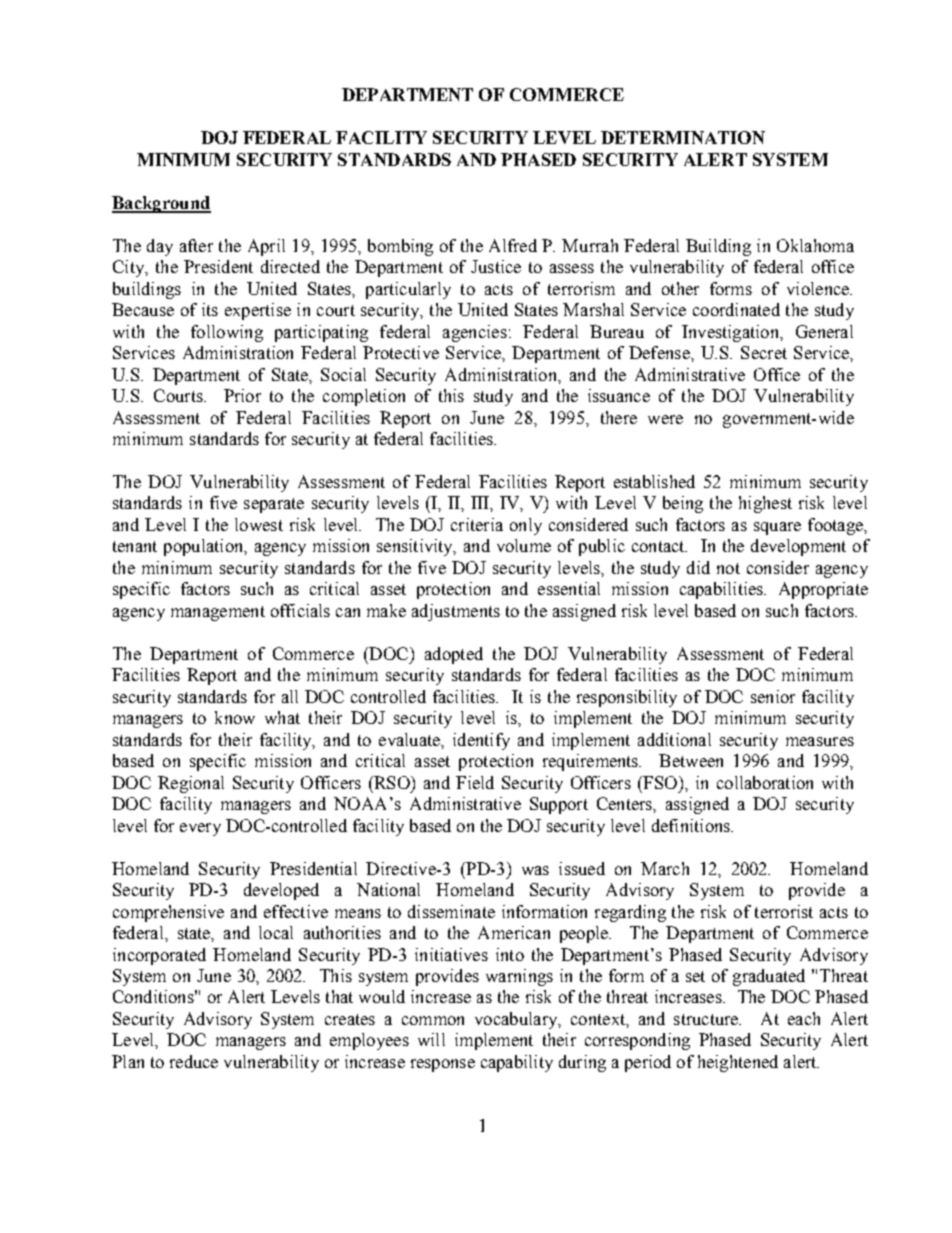 The width and height of the page is (952, 1233). I want to click on capabilities, so click(722, 590).
